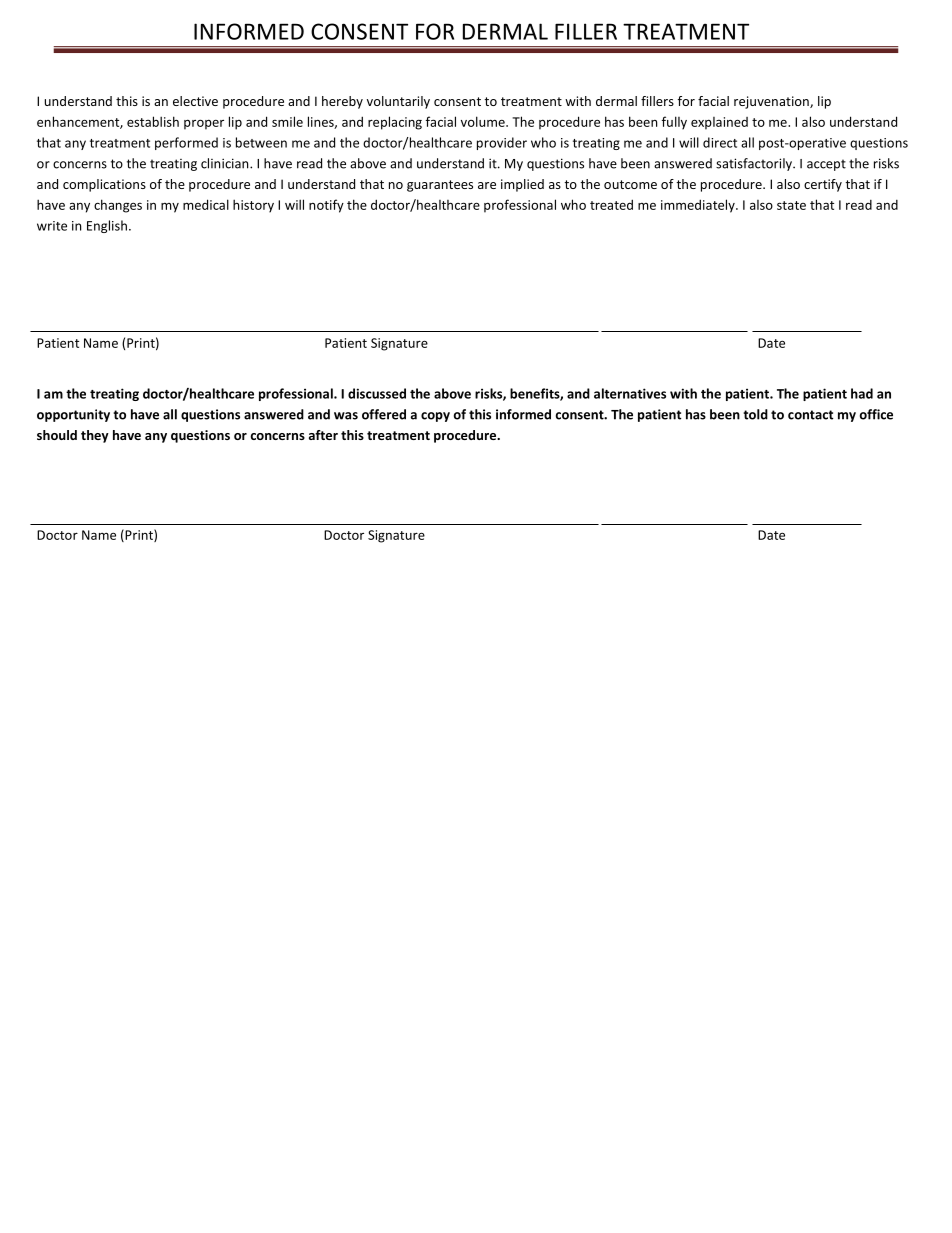 The image size is (952, 1233). What do you see at coordinates (484, 121) in the image?
I see `volume` at bounding box center [484, 121].
